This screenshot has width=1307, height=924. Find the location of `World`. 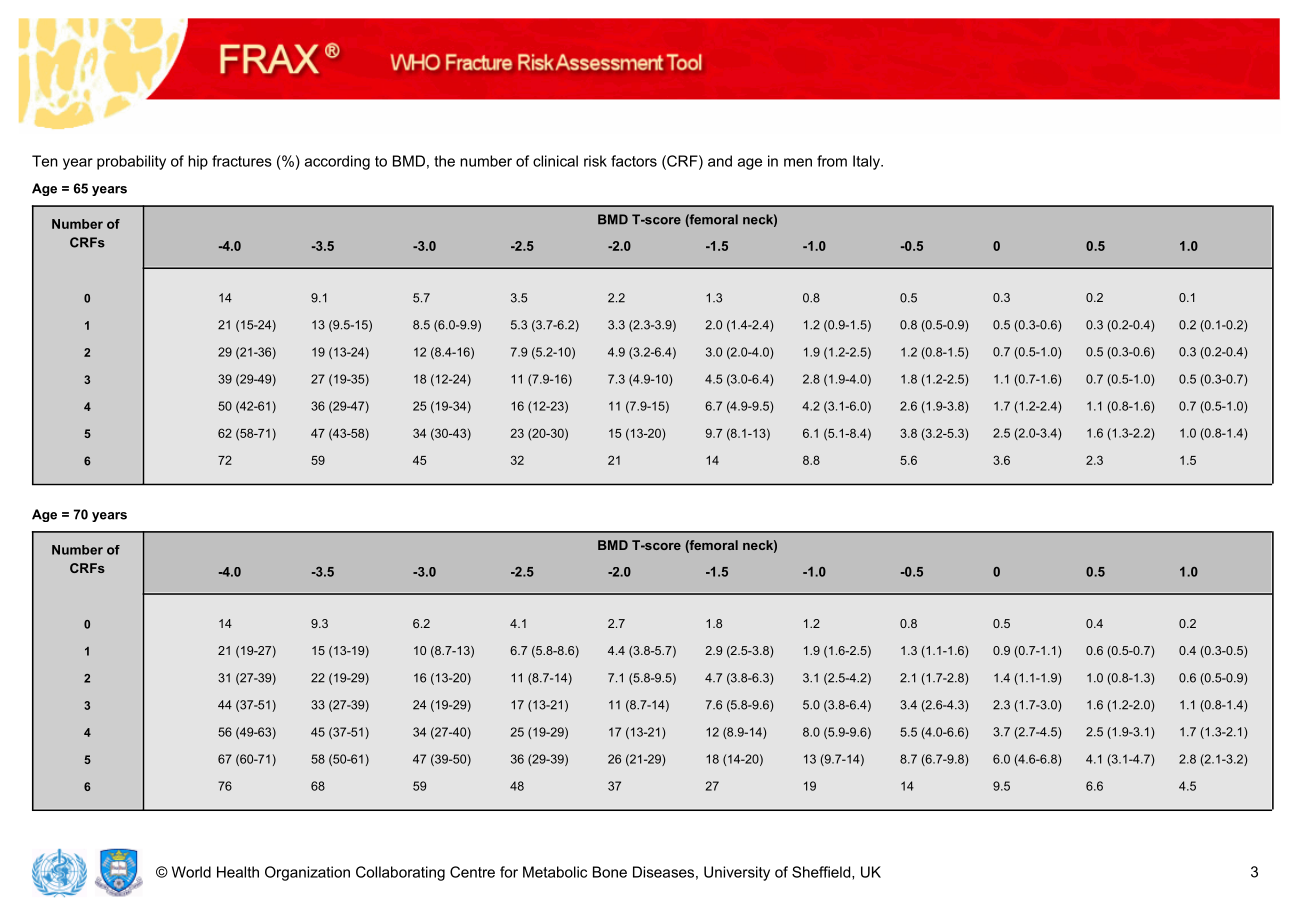

World is located at coordinates (191, 872).
